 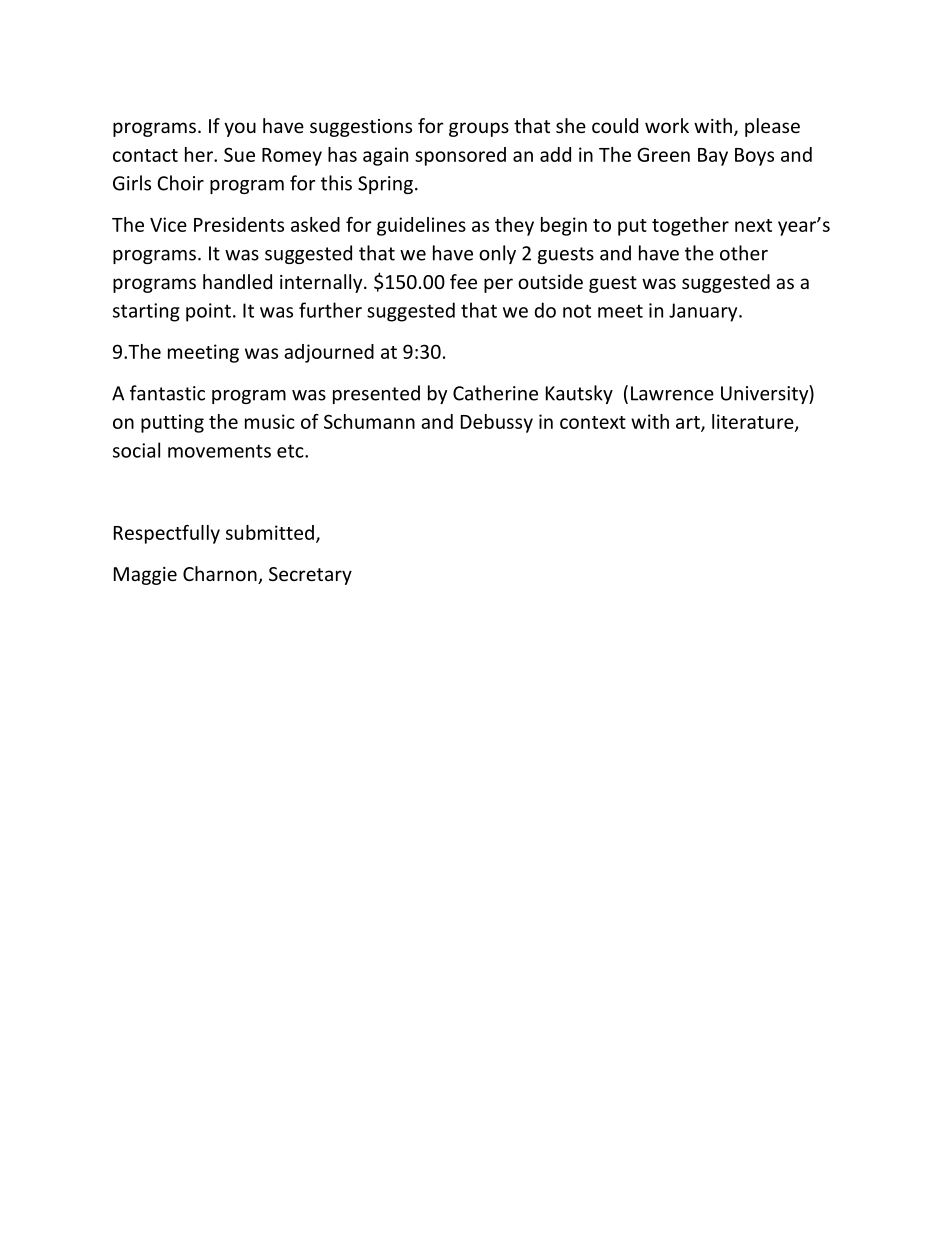 What do you see at coordinates (240, 129) in the screenshot?
I see `you` at bounding box center [240, 129].
